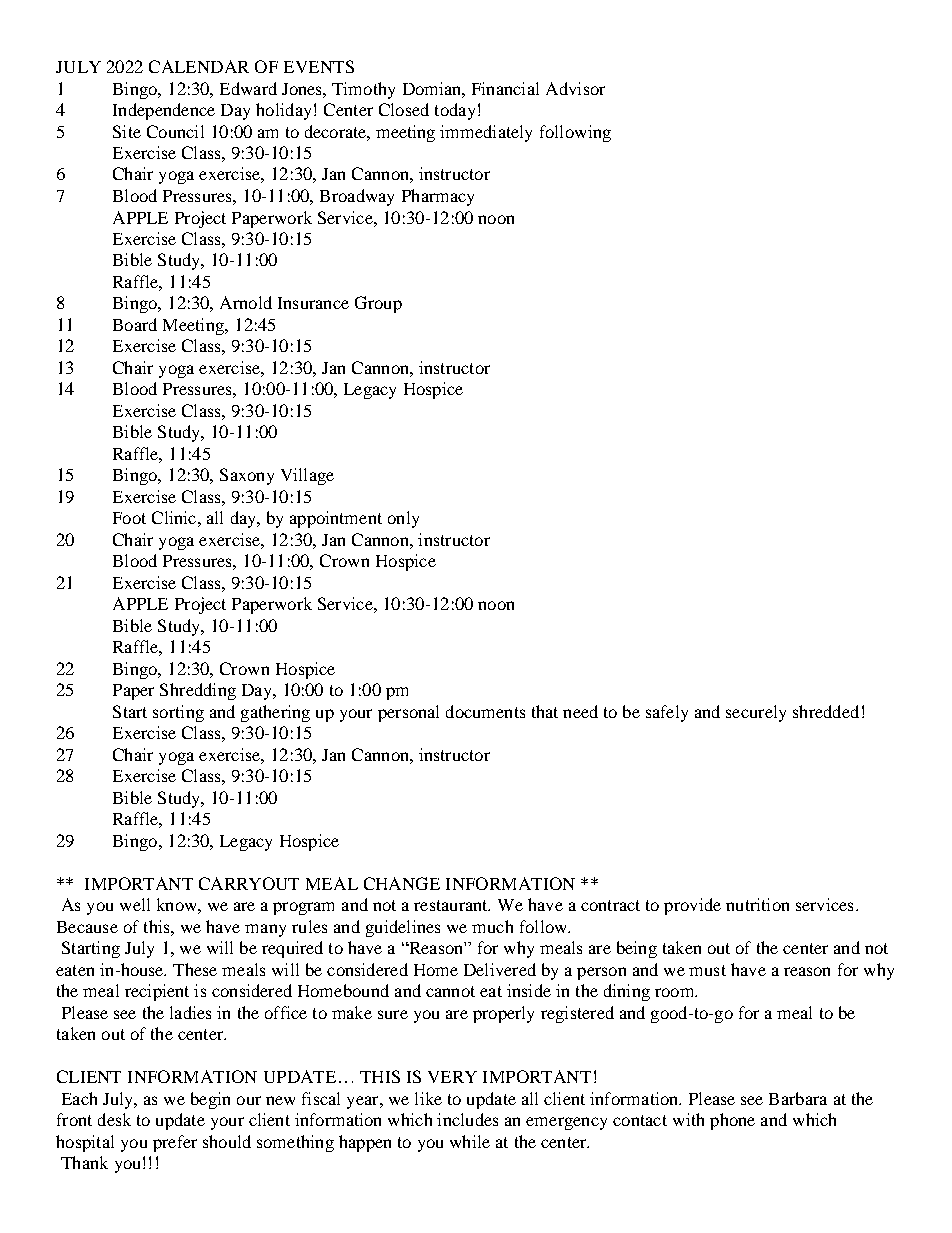 This screenshot has width=952, height=1233. I want to click on Independence, so click(164, 111).
